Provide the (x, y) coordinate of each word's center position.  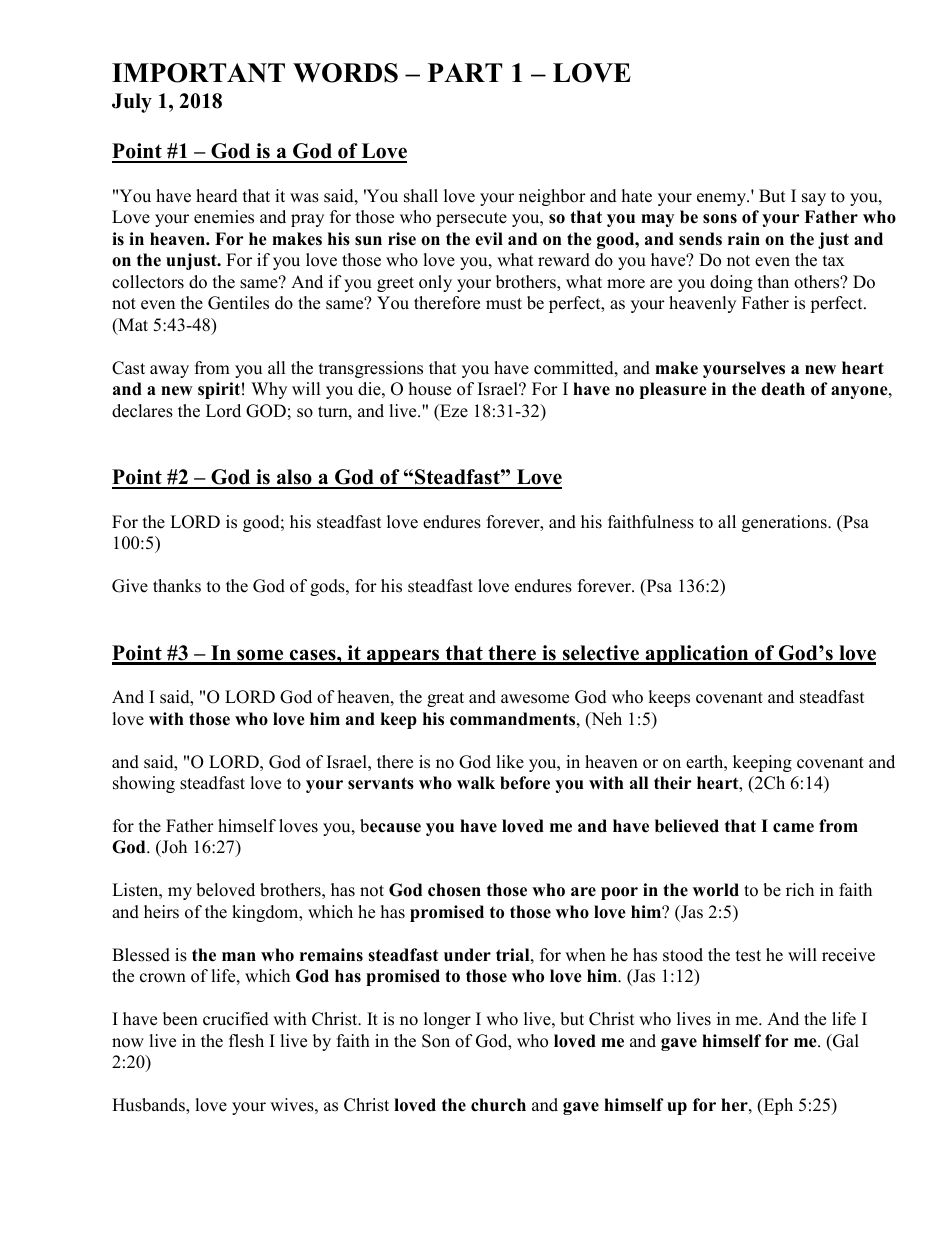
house (430, 389)
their (673, 783)
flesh (246, 1041)
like (510, 762)
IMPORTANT (198, 73)
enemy (723, 199)
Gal (845, 1041)
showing (144, 784)
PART (465, 72)
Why (269, 390)
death (783, 389)
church (498, 1105)
